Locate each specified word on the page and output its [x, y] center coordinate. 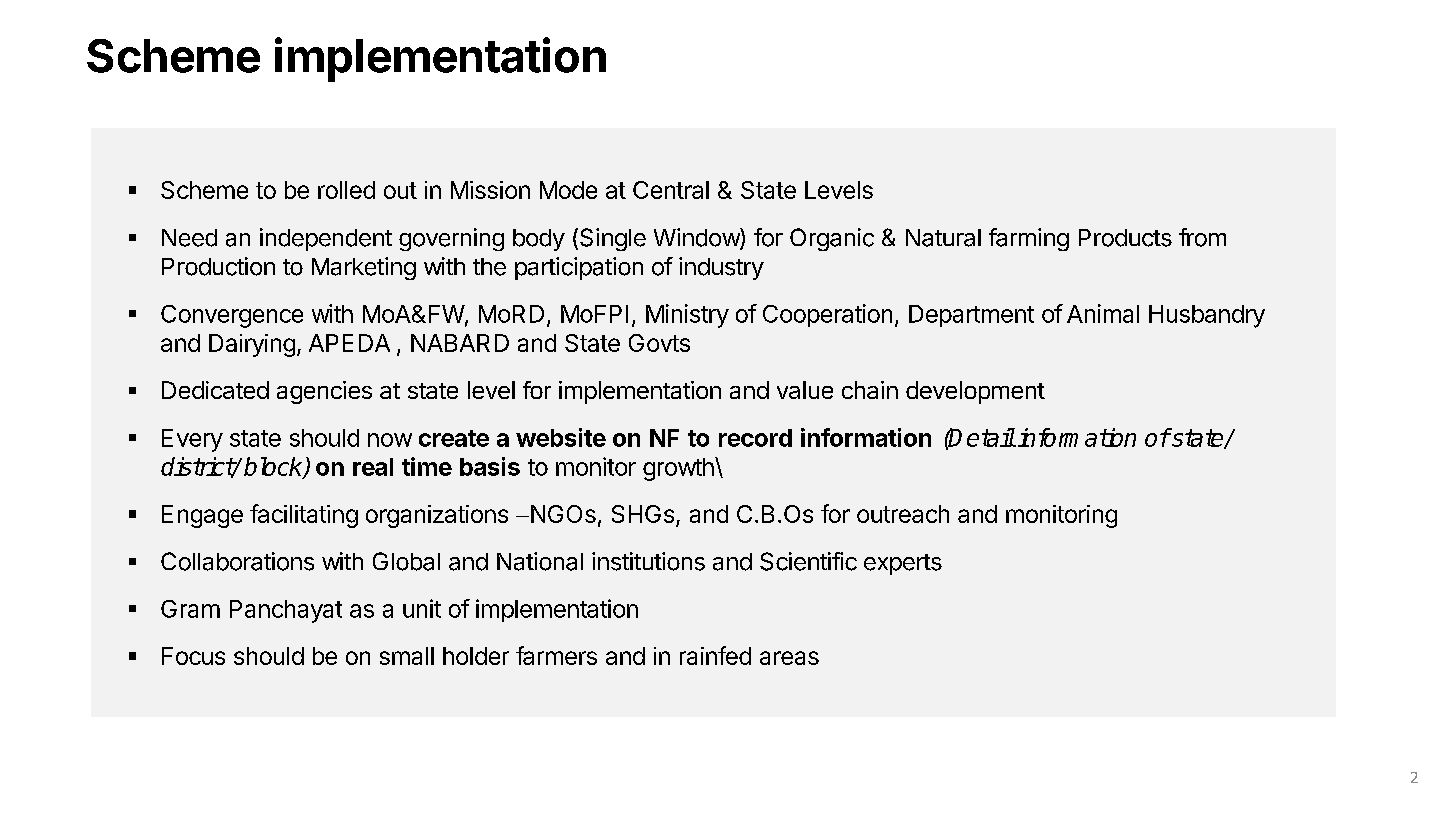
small [407, 656]
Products [1125, 238]
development [975, 392]
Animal [1103, 313]
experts [903, 564]
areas [789, 658]
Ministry [687, 316]
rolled [346, 190]
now [390, 440]
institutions [648, 561]
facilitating [304, 516]
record [755, 438]
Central [671, 190]
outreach [903, 514]
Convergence [232, 316]
